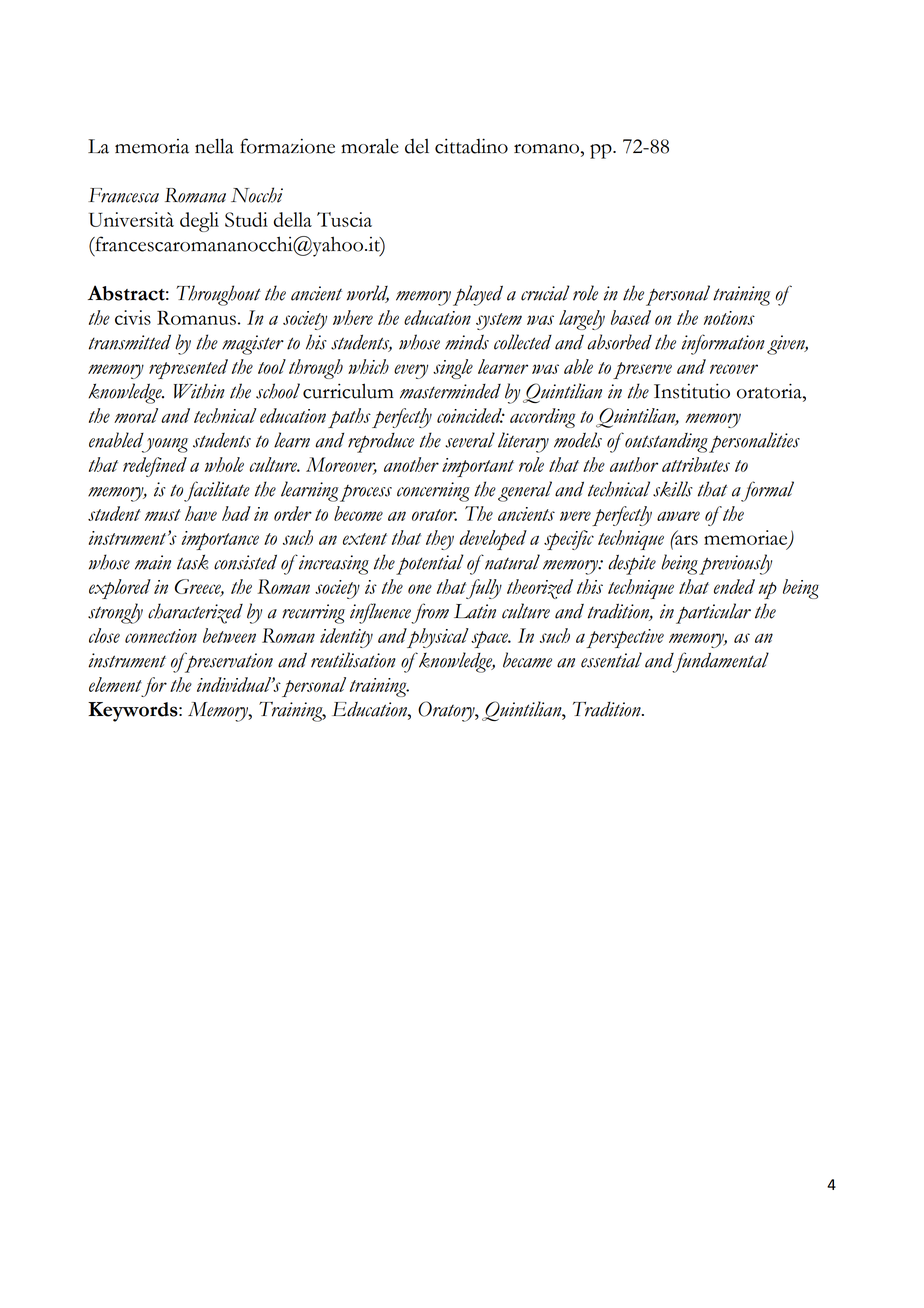  I want to click on nella, so click(214, 146).
